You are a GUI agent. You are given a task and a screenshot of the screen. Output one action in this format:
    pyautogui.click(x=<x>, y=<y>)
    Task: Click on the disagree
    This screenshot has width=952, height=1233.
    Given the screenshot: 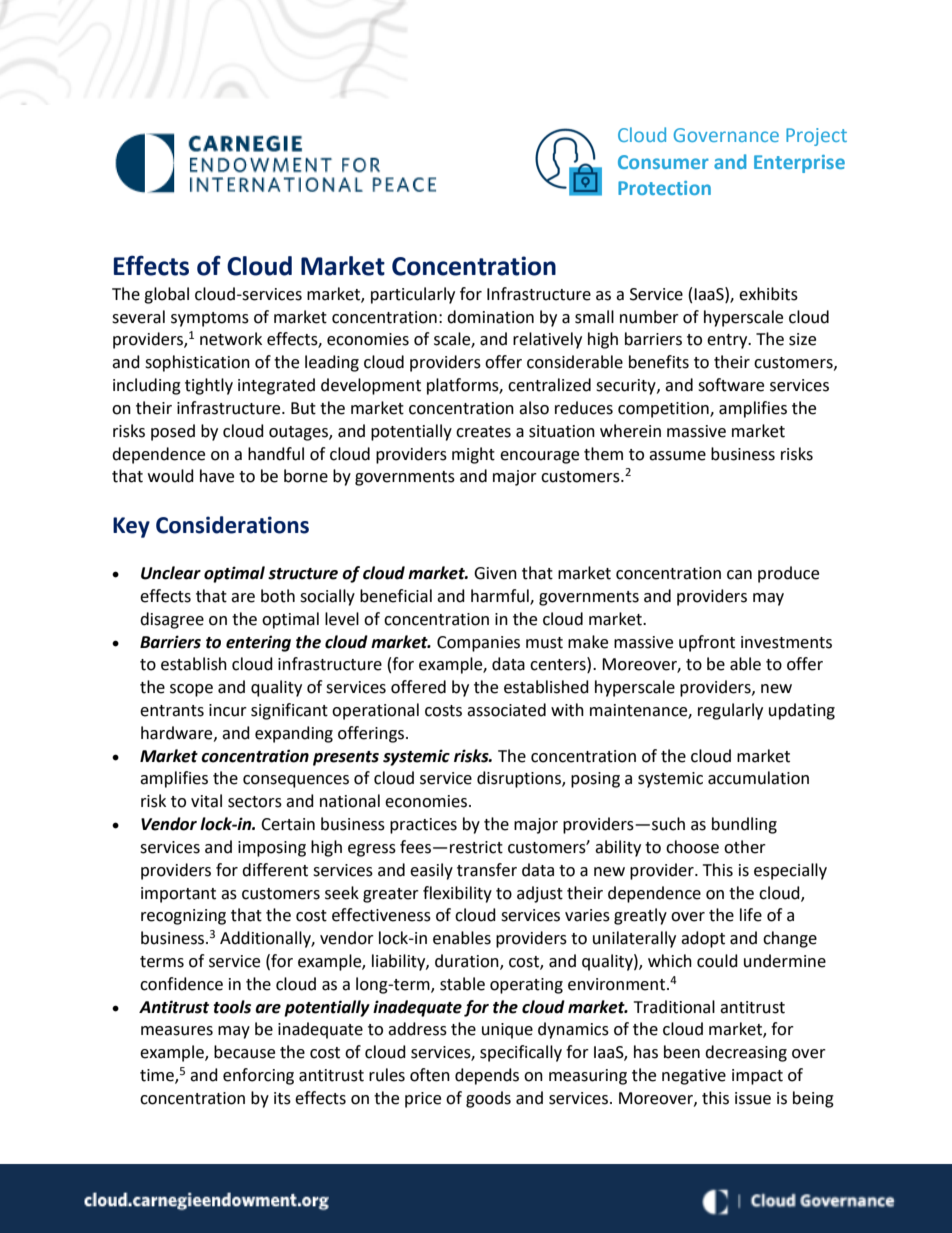 What is the action you would take?
    pyautogui.click(x=172, y=620)
